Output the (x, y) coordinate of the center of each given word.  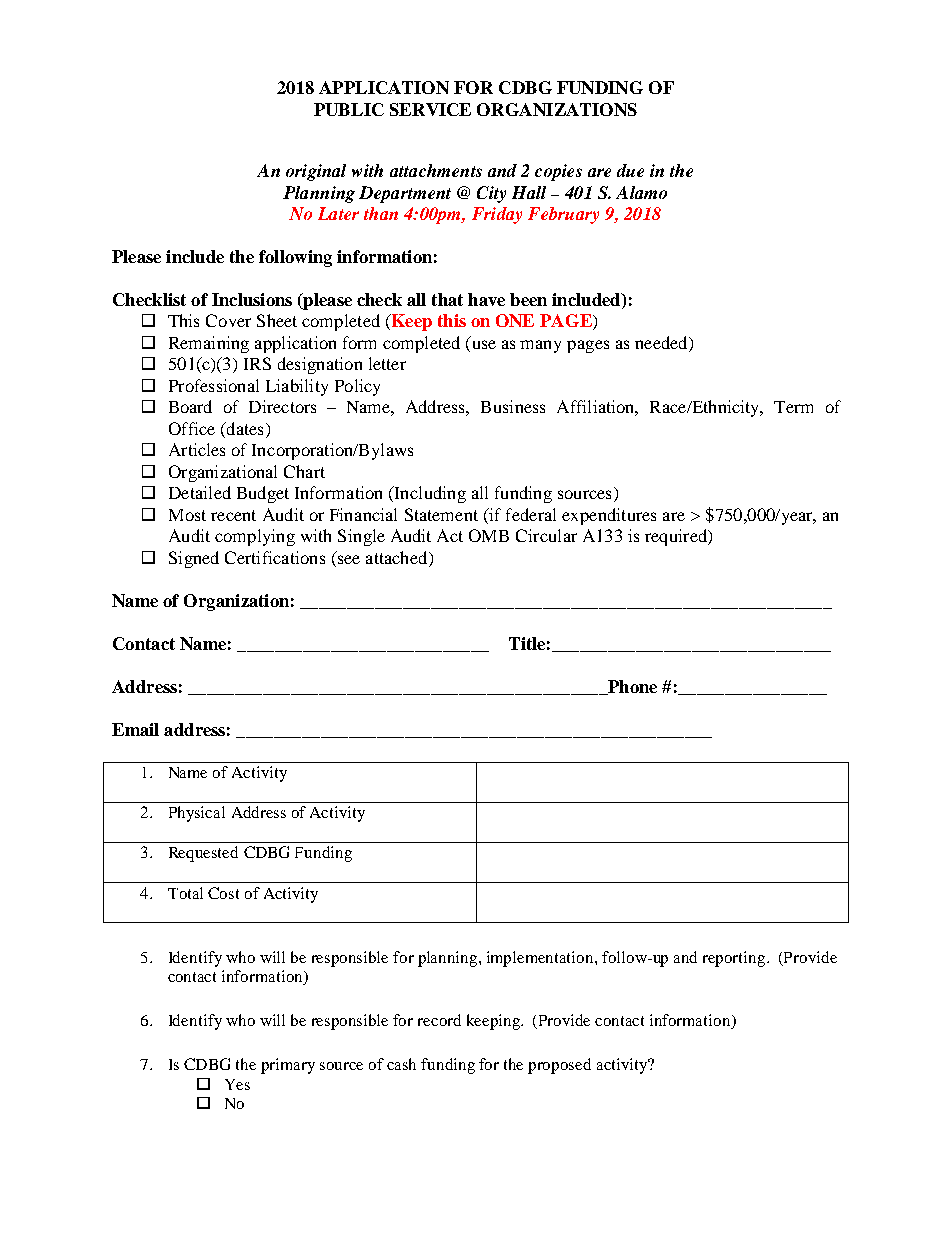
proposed (559, 1066)
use (482, 346)
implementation (541, 959)
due (630, 170)
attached (398, 557)
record (439, 1020)
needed (662, 344)
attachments (436, 170)
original (316, 172)
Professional (214, 385)
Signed (194, 559)
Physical (197, 814)
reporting (735, 959)
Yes (237, 1084)
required (677, 537)
